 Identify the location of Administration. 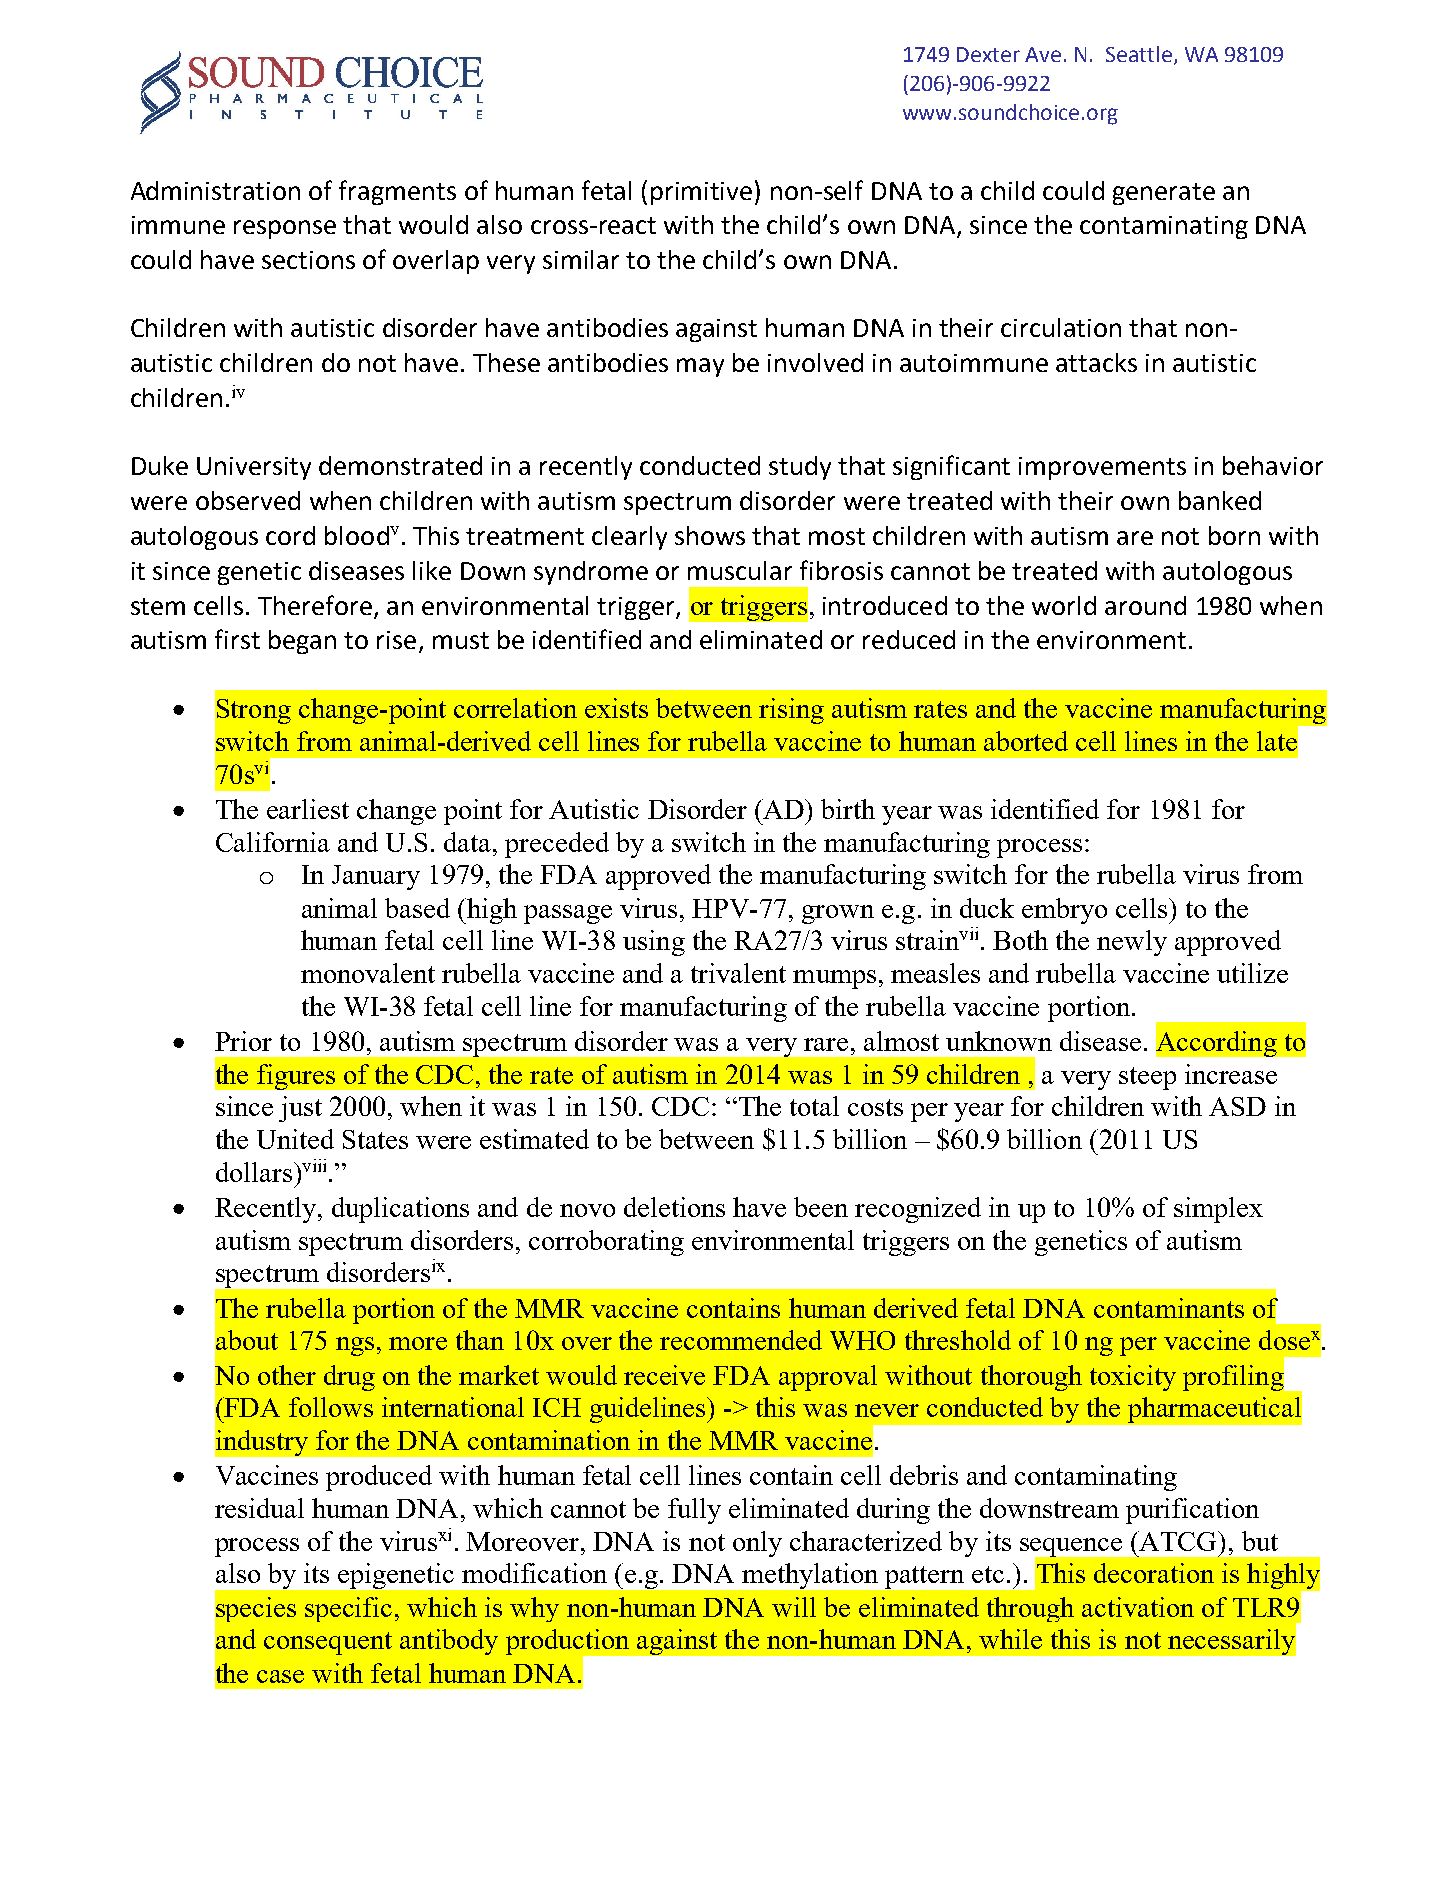
(215, 190).
